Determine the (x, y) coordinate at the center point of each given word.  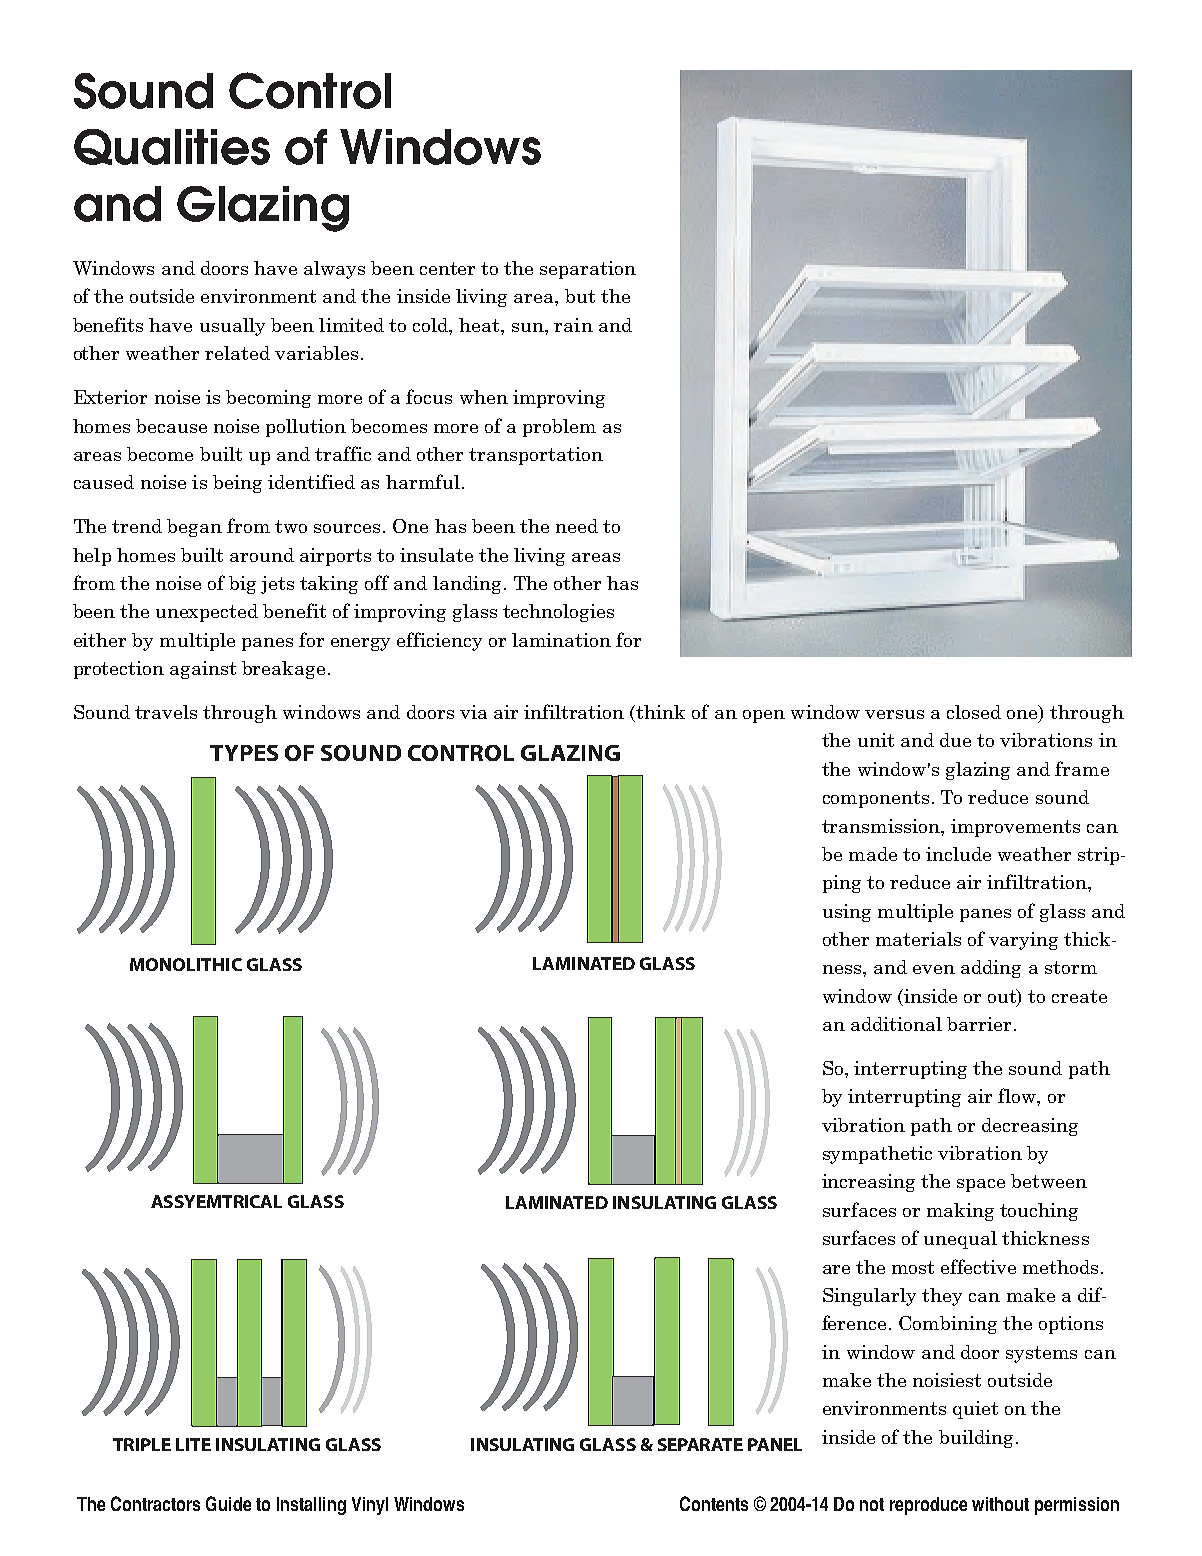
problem (559, 428)
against (203, 670)
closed (974, 712)
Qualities (172, 147)
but (580, 296)
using (847, 913)
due (955, 740)
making (960, 1212)
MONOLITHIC (186, 964)
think (660, 712)
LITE (193, 1444)
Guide (228, 1503)
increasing (868, 1183)
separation (588, 270)
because (171, 426)
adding (991, 969)
